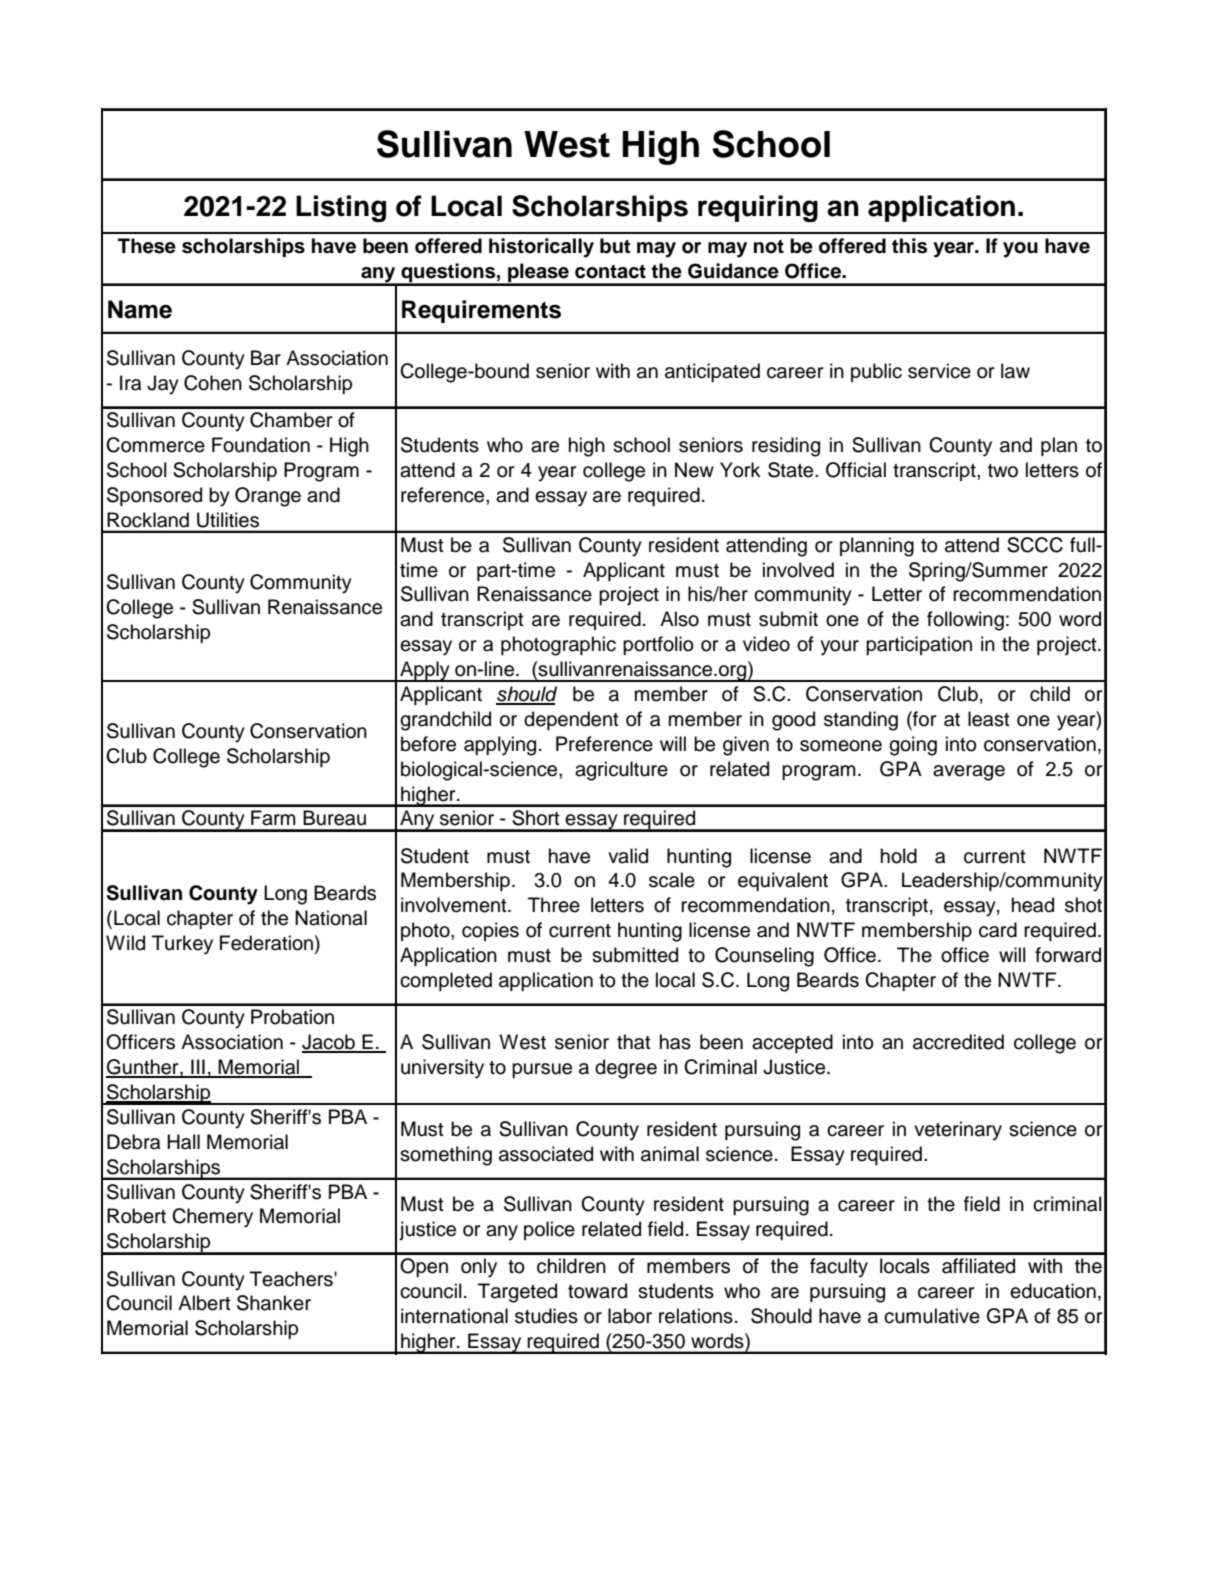  Describe the element at coordinates (428, 744) in the screenshot. I see `before` at that location.
